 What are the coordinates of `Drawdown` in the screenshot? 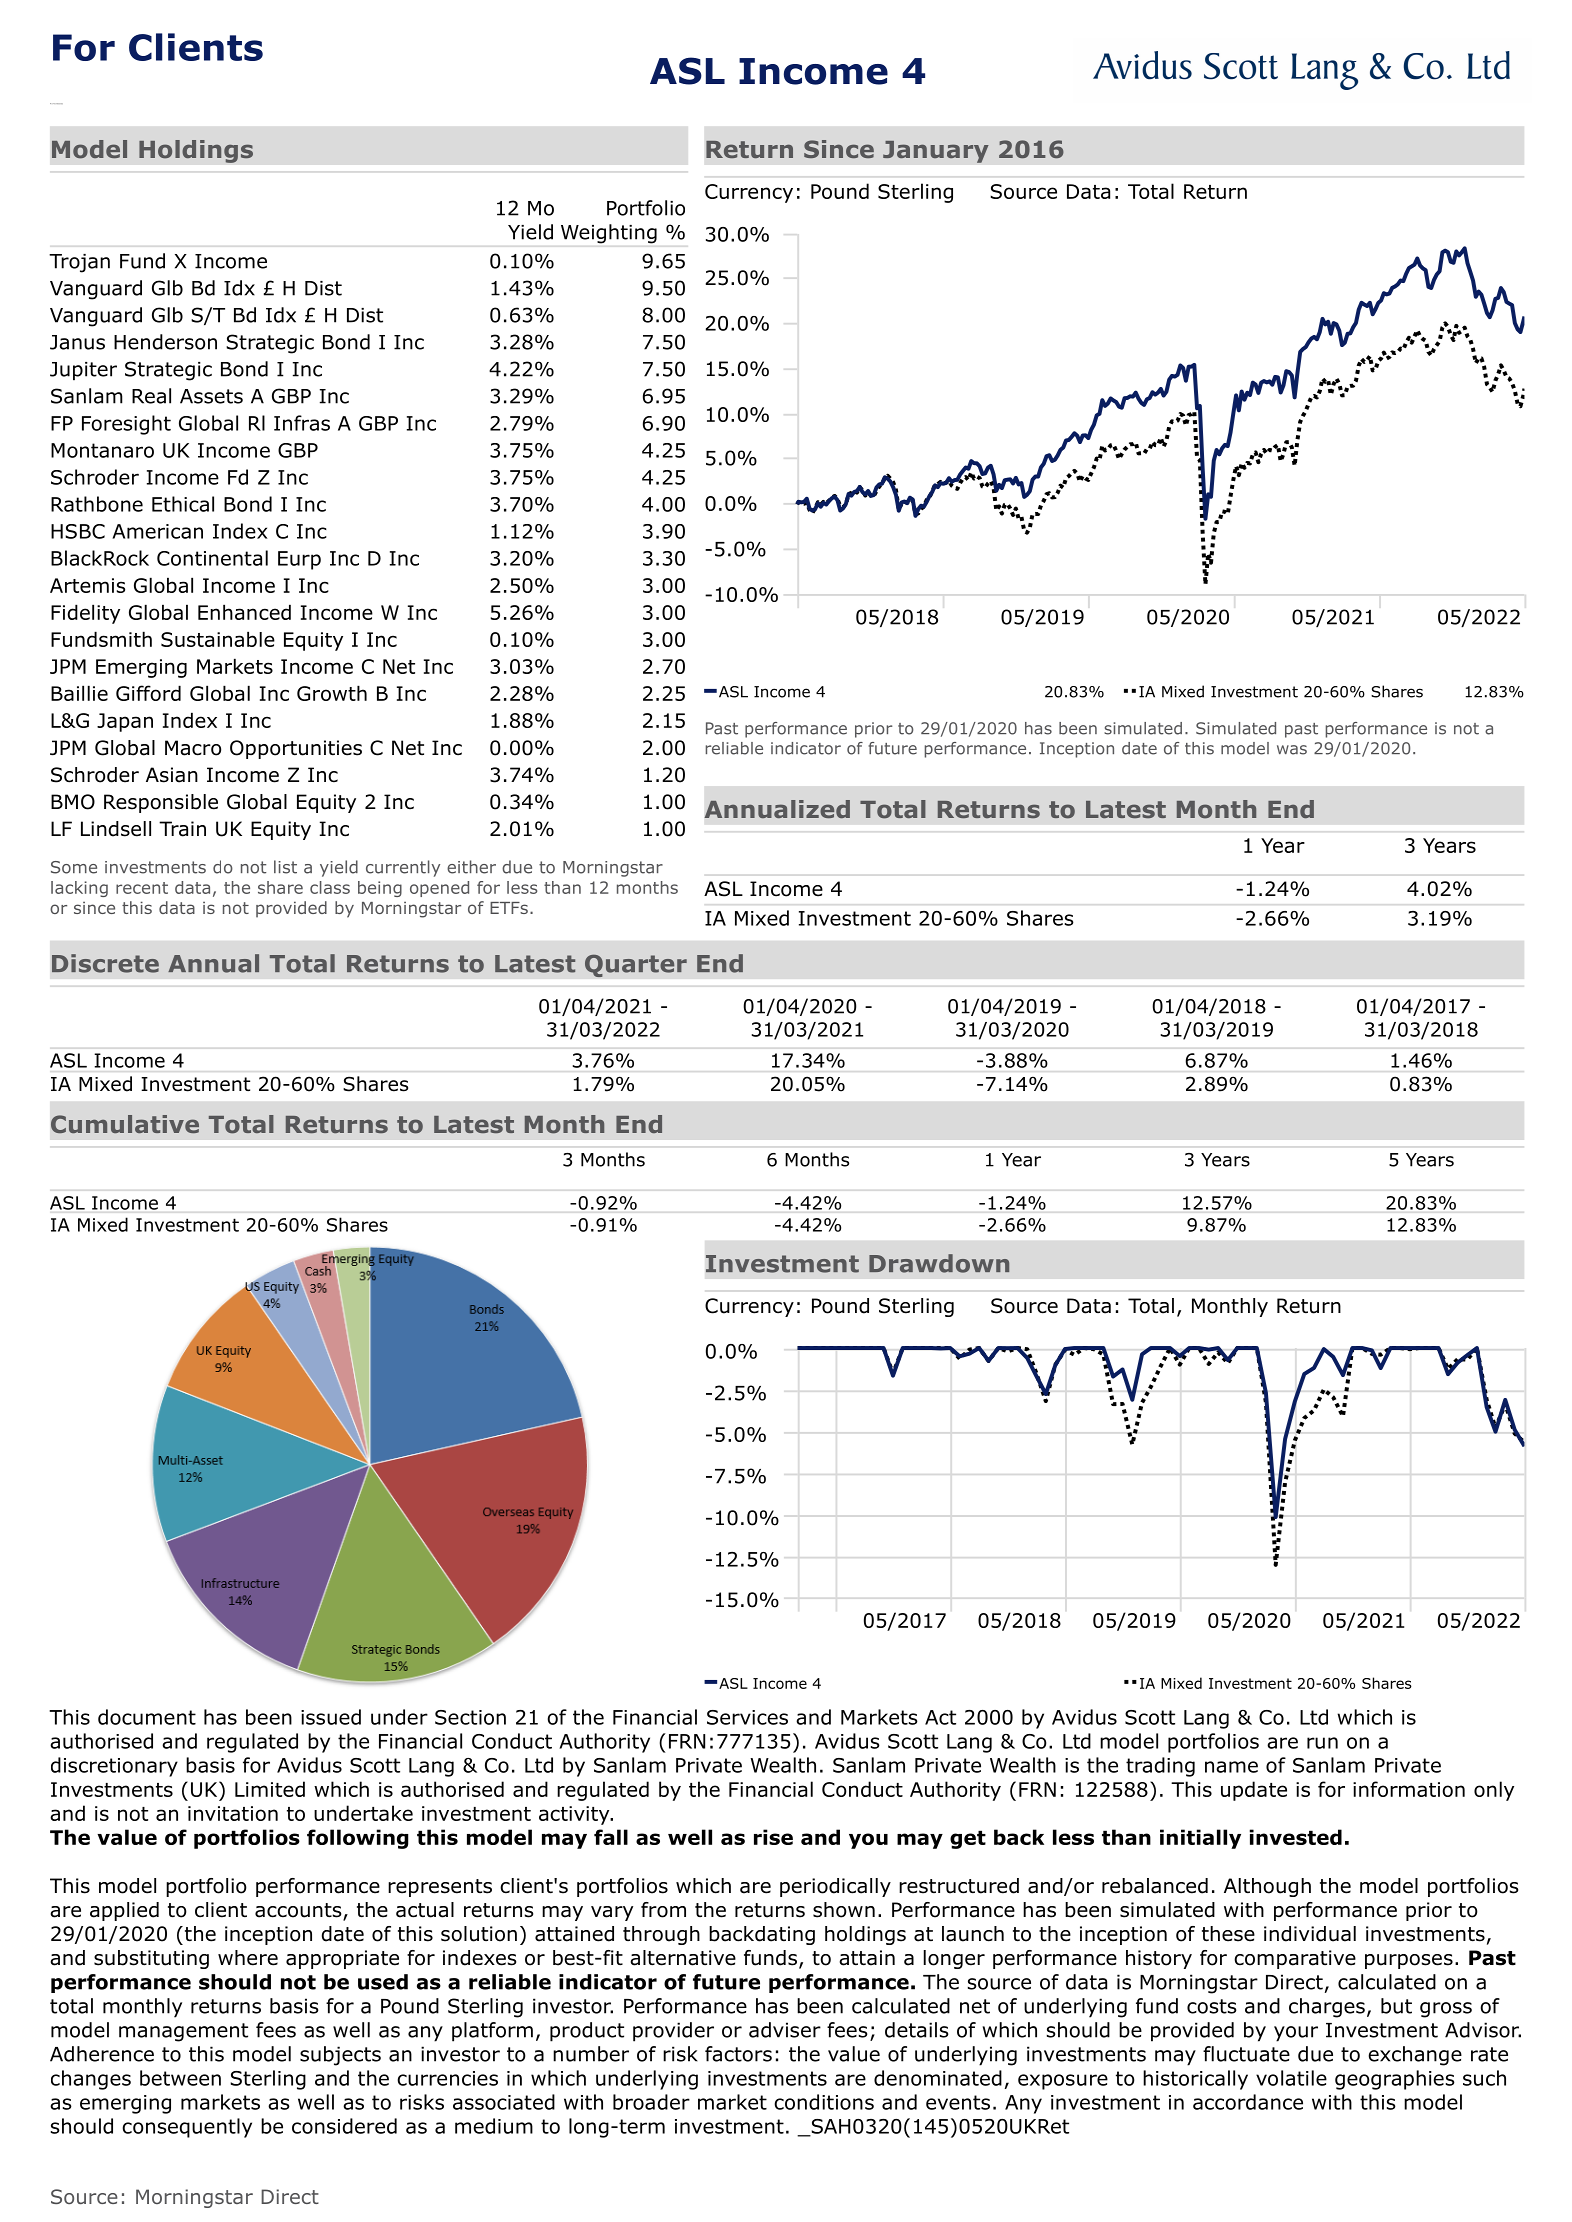 It's located at (939, 1263).
